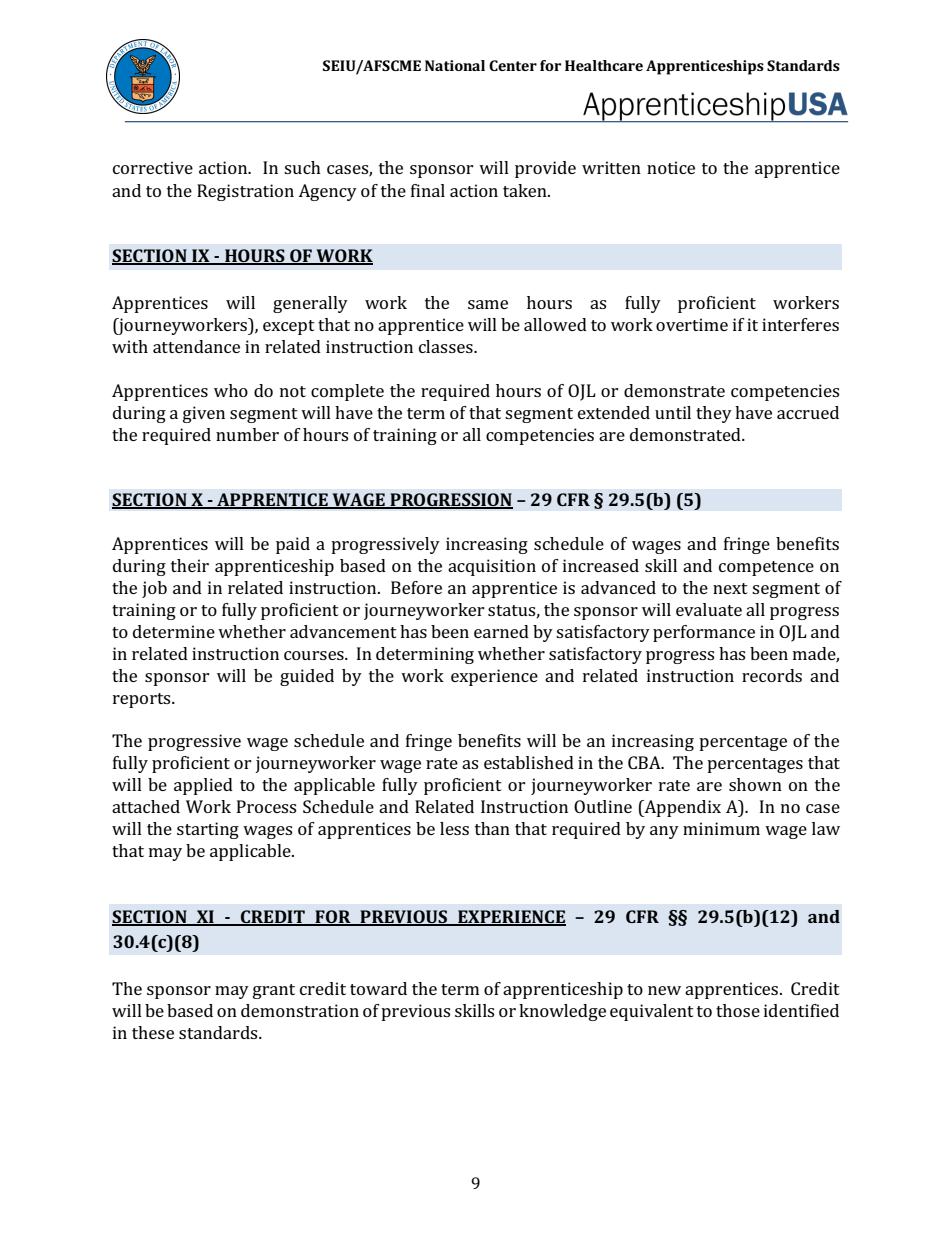 Image resolution: width=952 pixels, height=1233 pixels. Describe the element at coordinates (455, 65) in the image. I see `National` at that location.
